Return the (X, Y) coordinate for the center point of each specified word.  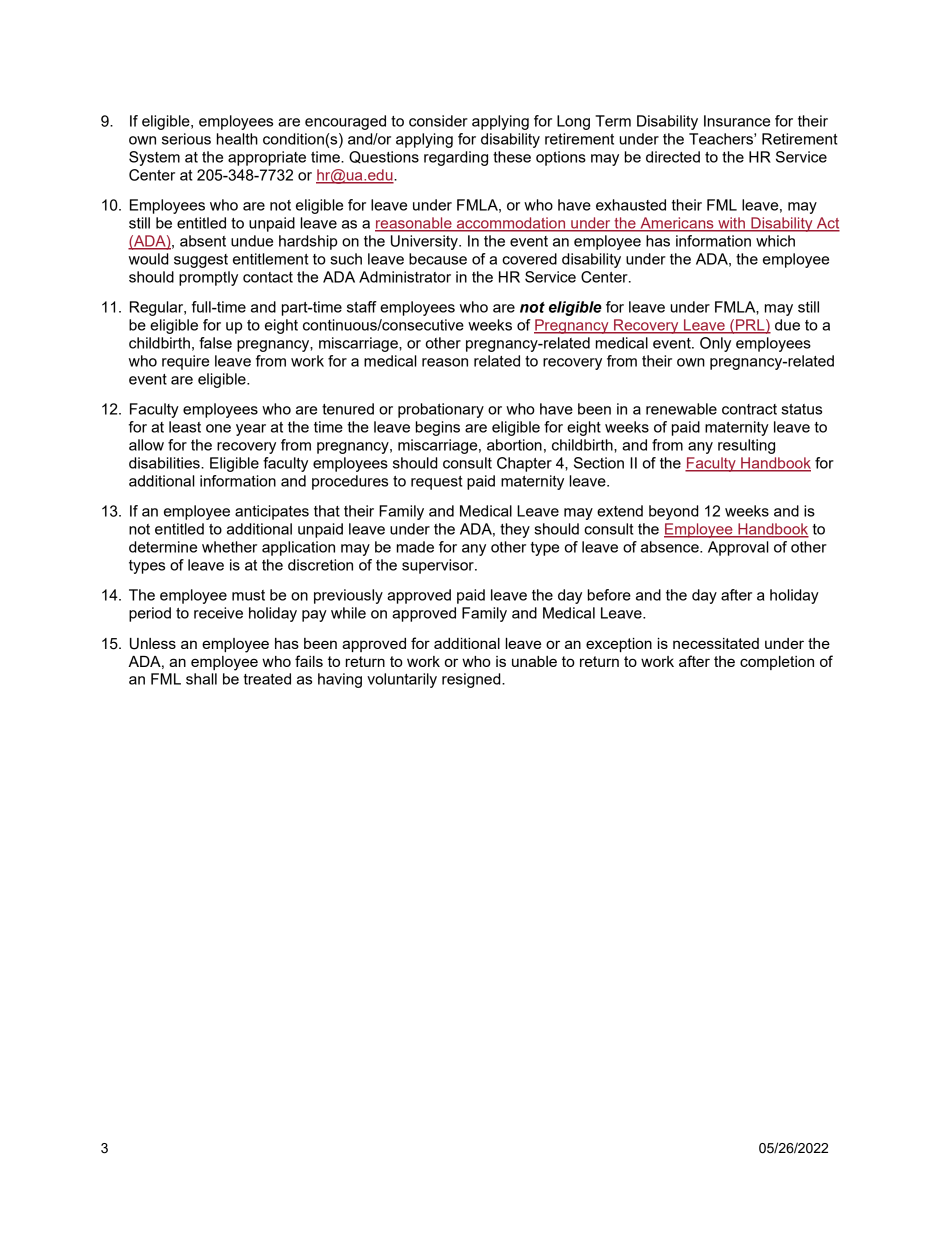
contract (749, 409)
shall (201, 679)
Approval (738, 548)
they (515, 530)
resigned (472, 680)
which (775, 241)
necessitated (716, 643)
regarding (456, 158)
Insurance (737, 121)
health (237, 139)
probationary (441, 410)
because (438, 259)
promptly (208, 278)
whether (229, 547)
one (218, 428)
